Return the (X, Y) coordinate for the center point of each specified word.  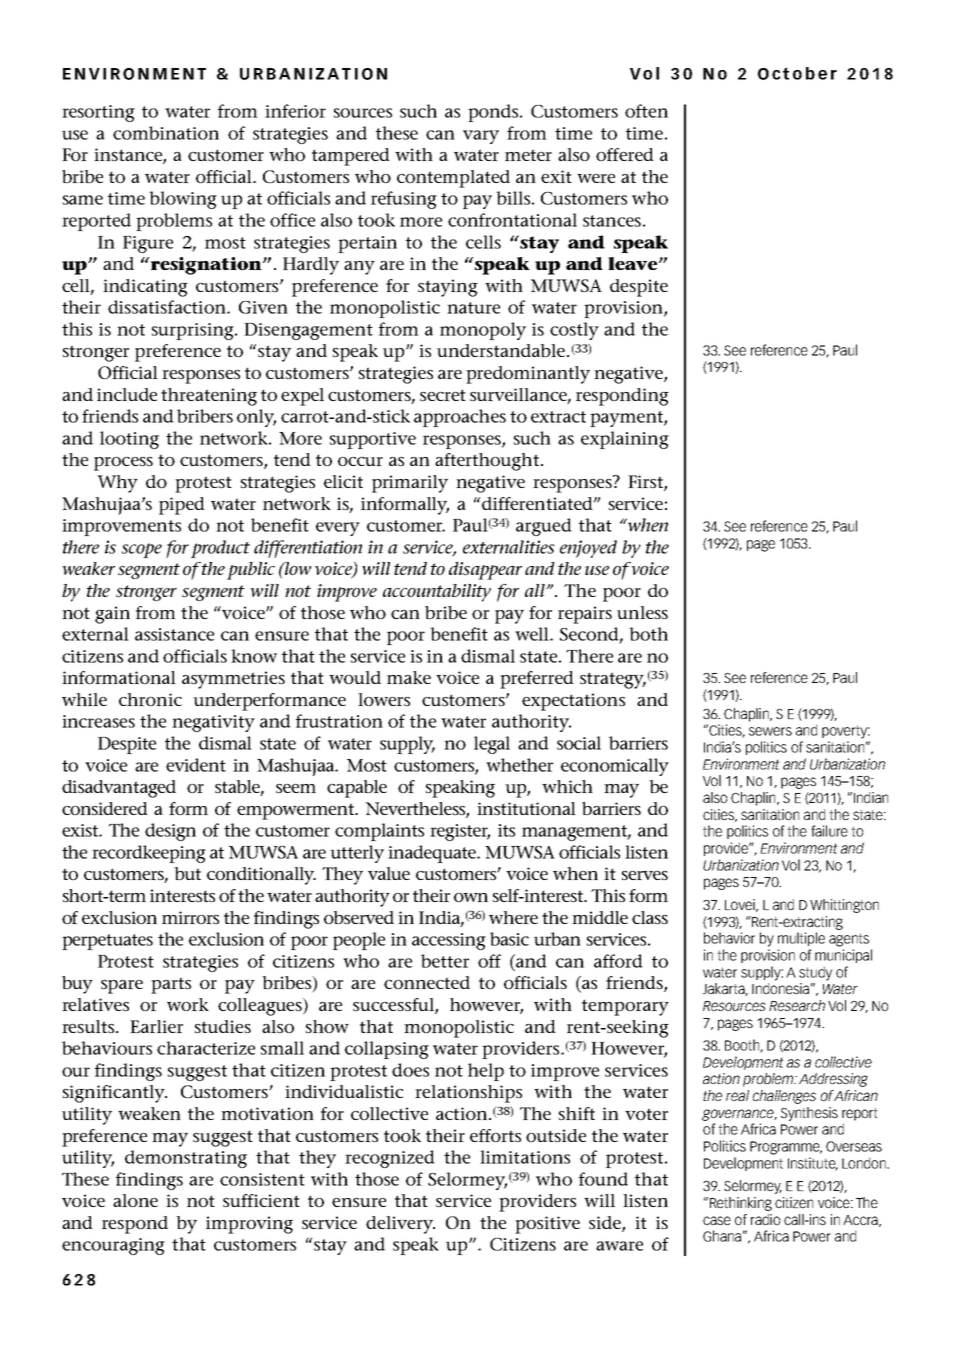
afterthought (488, 462)
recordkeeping (149, 854)
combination (166, 133)
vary (481, 137)
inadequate (433, 854)
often (646, 111)
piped (182, 506)
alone (135, 1200)
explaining (625, 440)
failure (829, 831)
